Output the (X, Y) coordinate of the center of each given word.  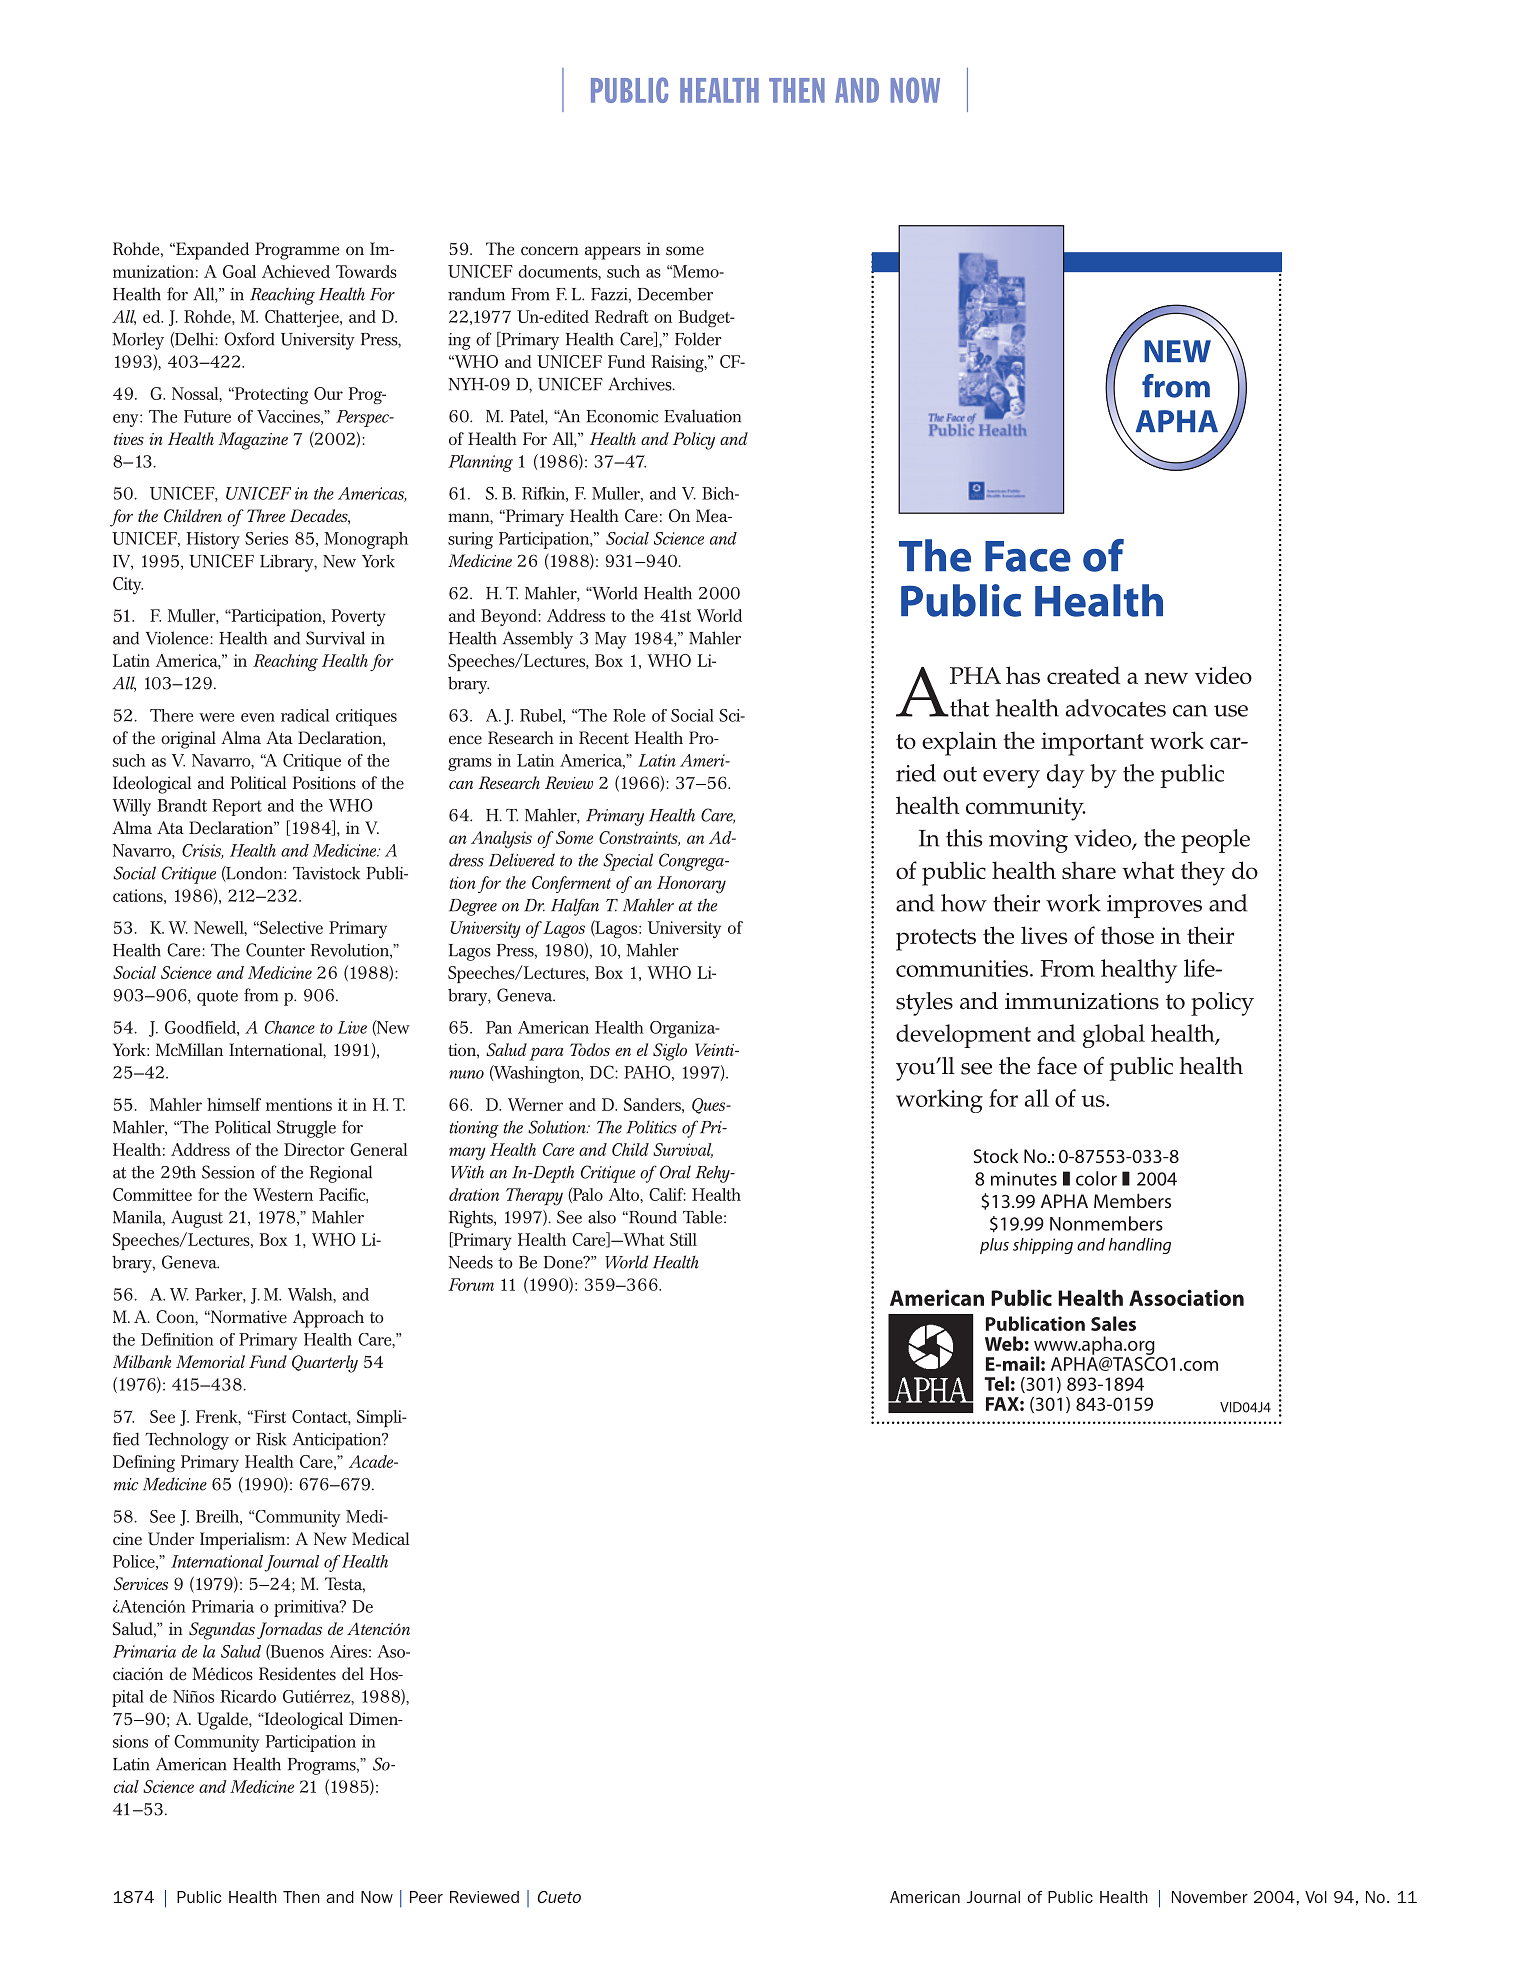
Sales (1113, 1323)
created (1083, 675)
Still (683, 1239)
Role (629, 715)
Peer (426, 1897)
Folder (698, 339)
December (675, 294)
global (1114, 1036)
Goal (239, 271)
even (258, 717)
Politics (651, 1127)
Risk (271, 1439)
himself (234, 1104)
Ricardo (248, 1696)
